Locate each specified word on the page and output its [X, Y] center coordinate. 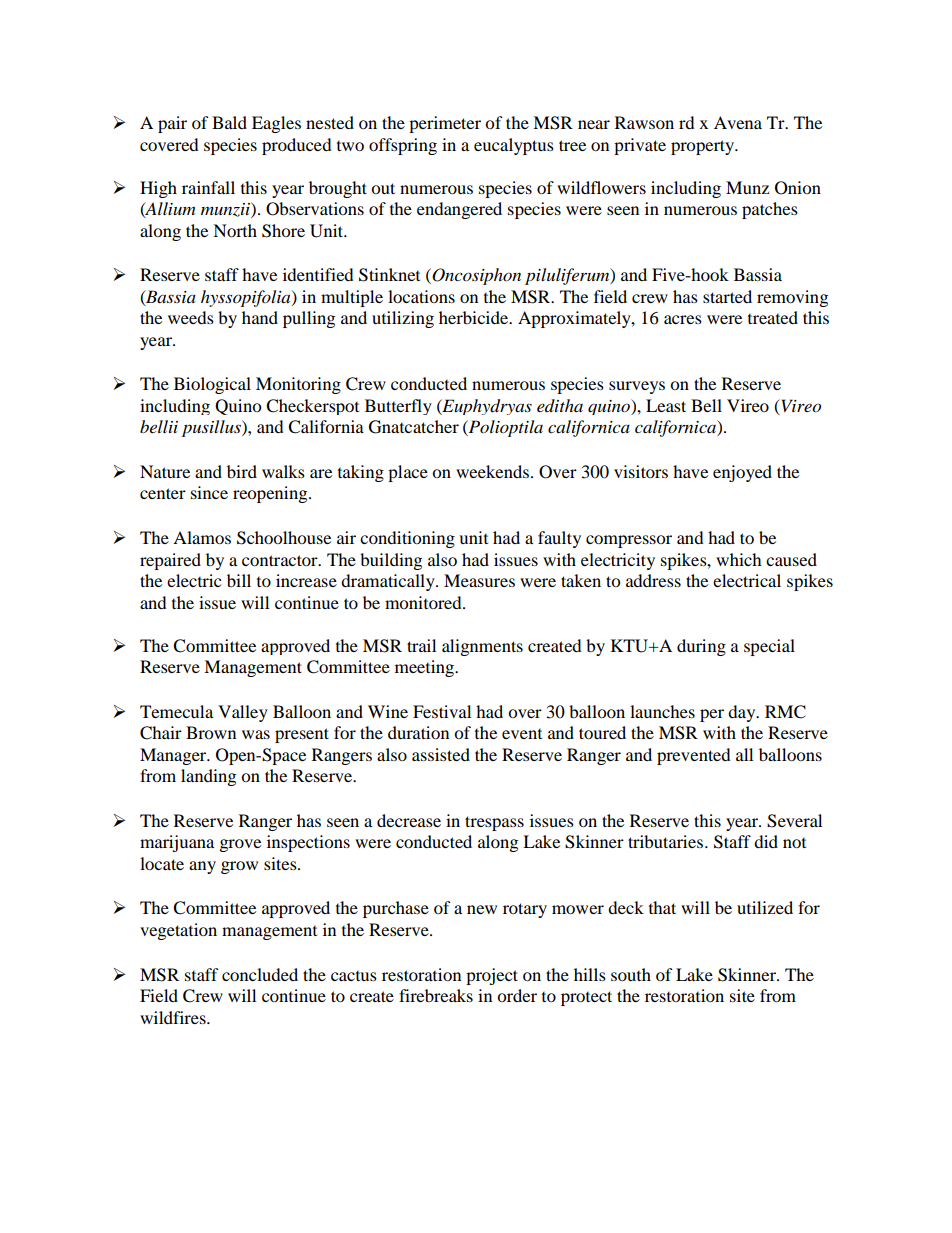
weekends [494, 471]
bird [242, 471]
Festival [442, 711]
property [704, 147]
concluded [260, 974]
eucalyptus [514, 146]
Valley [243, 713]
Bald [229, 122]
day [743, 713]
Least [666, 405]
